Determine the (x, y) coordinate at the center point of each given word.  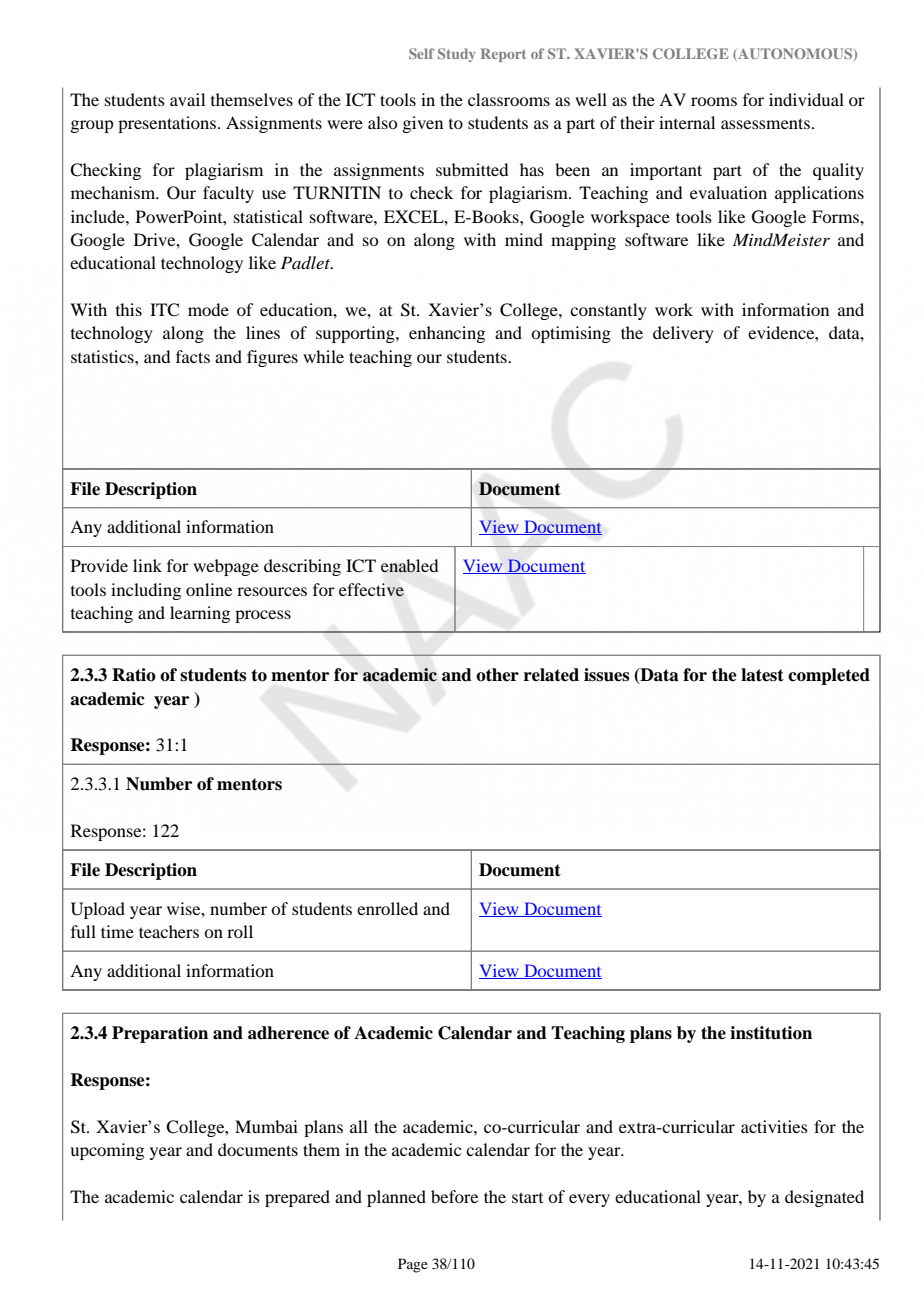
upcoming (107, 1151)
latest (762, 675)
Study (457, 55)
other (497, 675)
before (454, 1196)
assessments (765, 123)
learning (200, 614)
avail (187, 99)
